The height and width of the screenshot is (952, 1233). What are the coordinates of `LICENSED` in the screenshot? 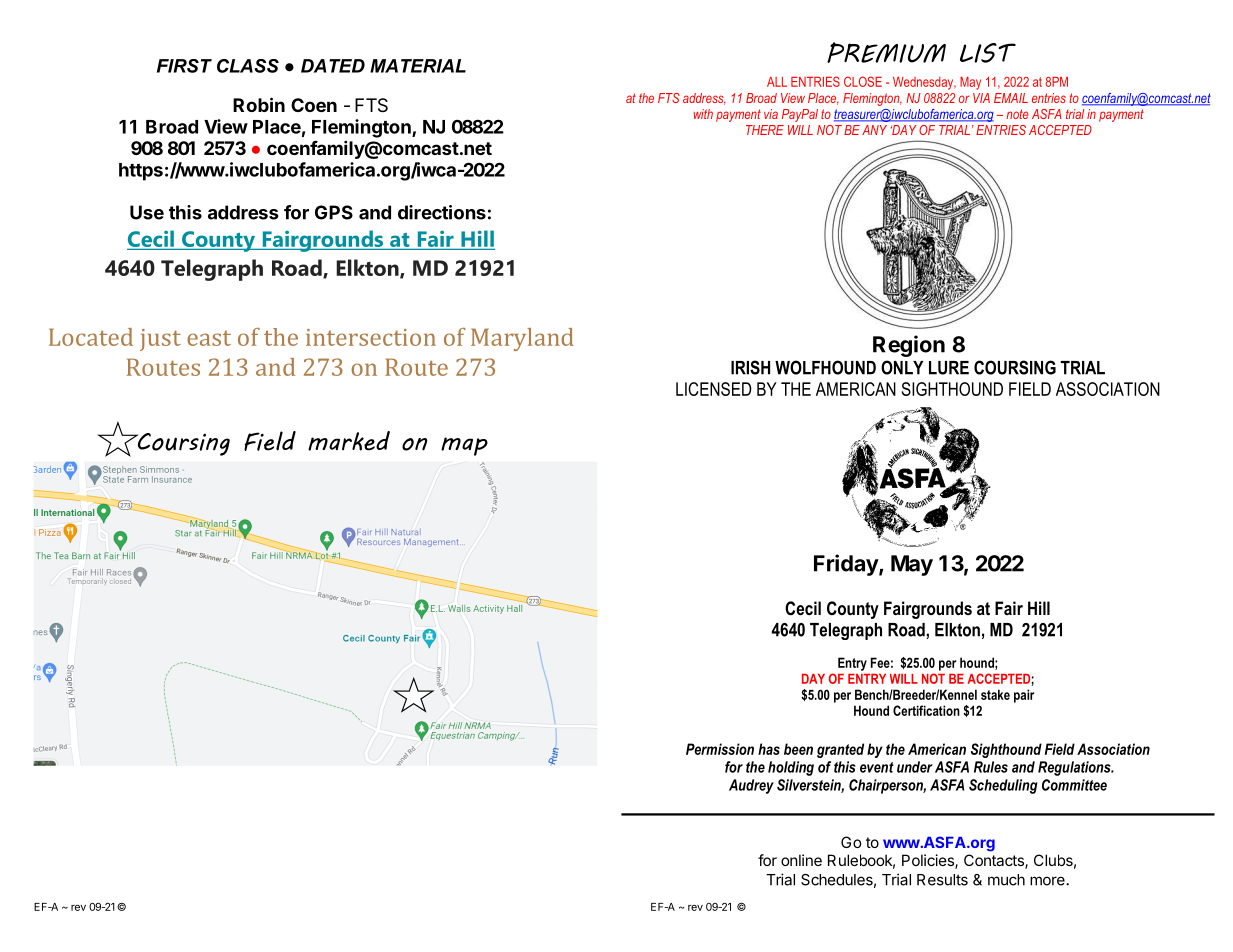 It's located at (713, 389).
